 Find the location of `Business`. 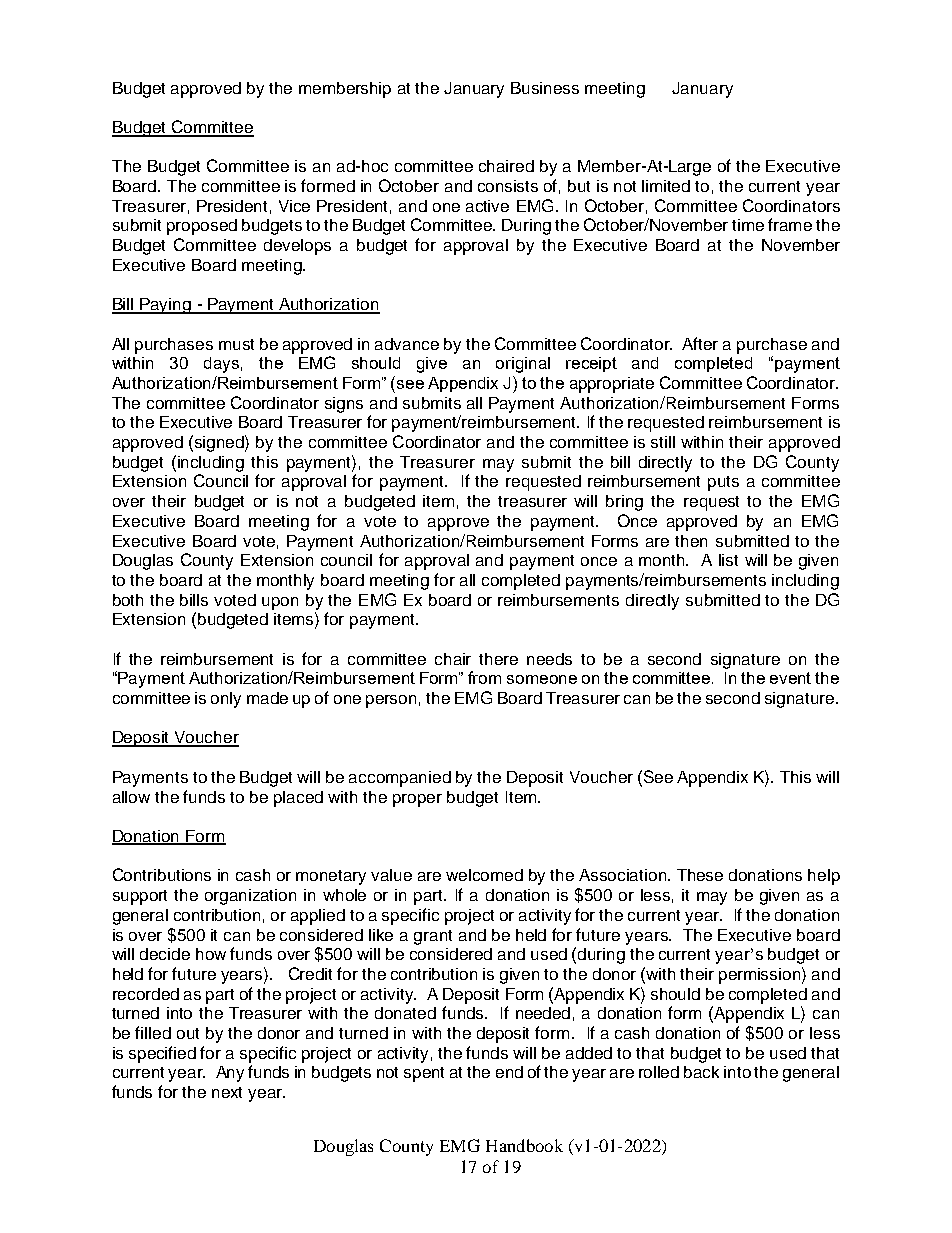

Business is located at coordinates (545, 88).
